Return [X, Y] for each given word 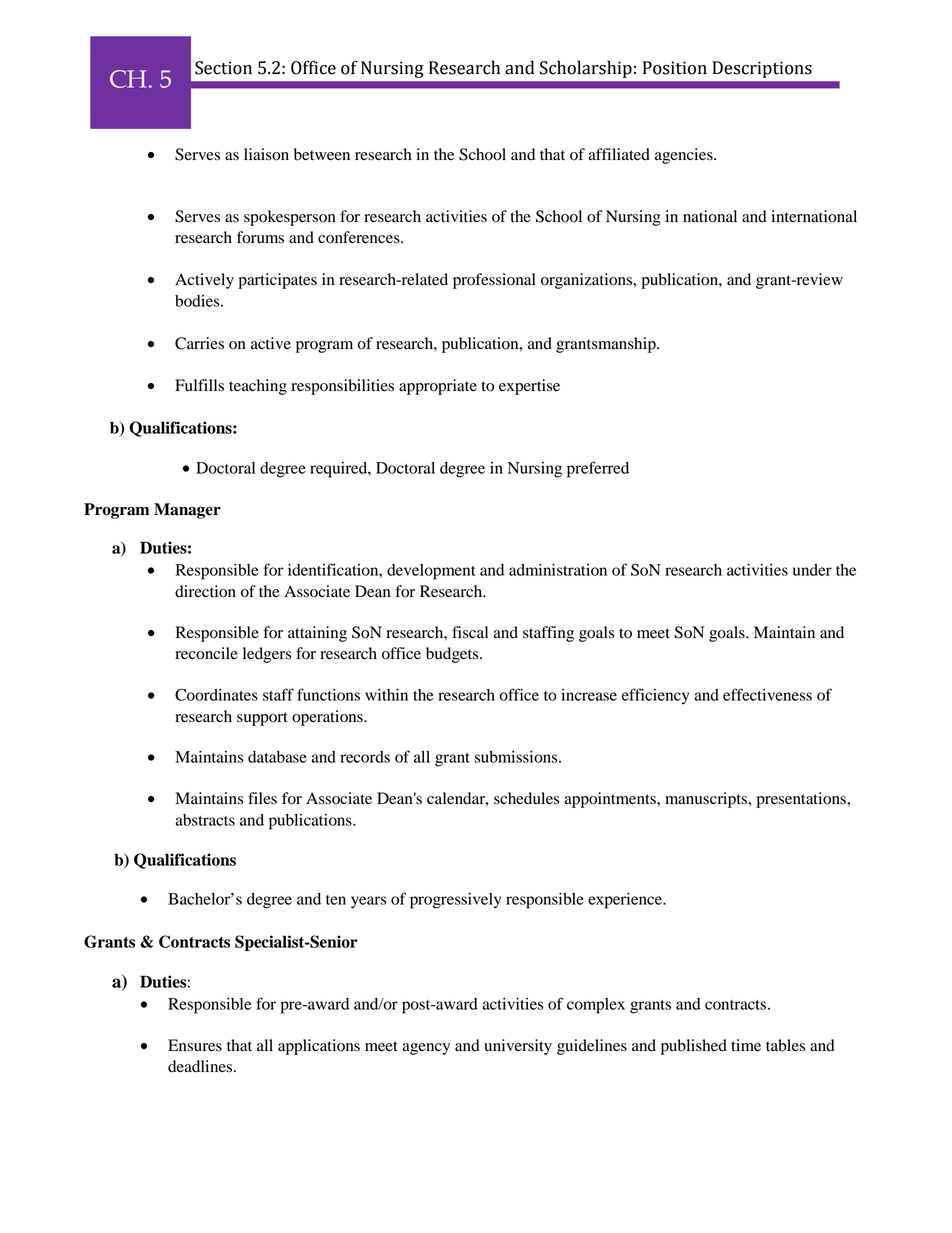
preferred [598, 469]
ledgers [267, 655]
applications [319, 1047]
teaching [258, 387]
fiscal [470, 632]
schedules [526, 798]
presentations [802, 800]
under [812, 570]
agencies [685, 156]
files [262, 798]
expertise [529, 387]
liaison [266, 154]
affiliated [619, 154]
